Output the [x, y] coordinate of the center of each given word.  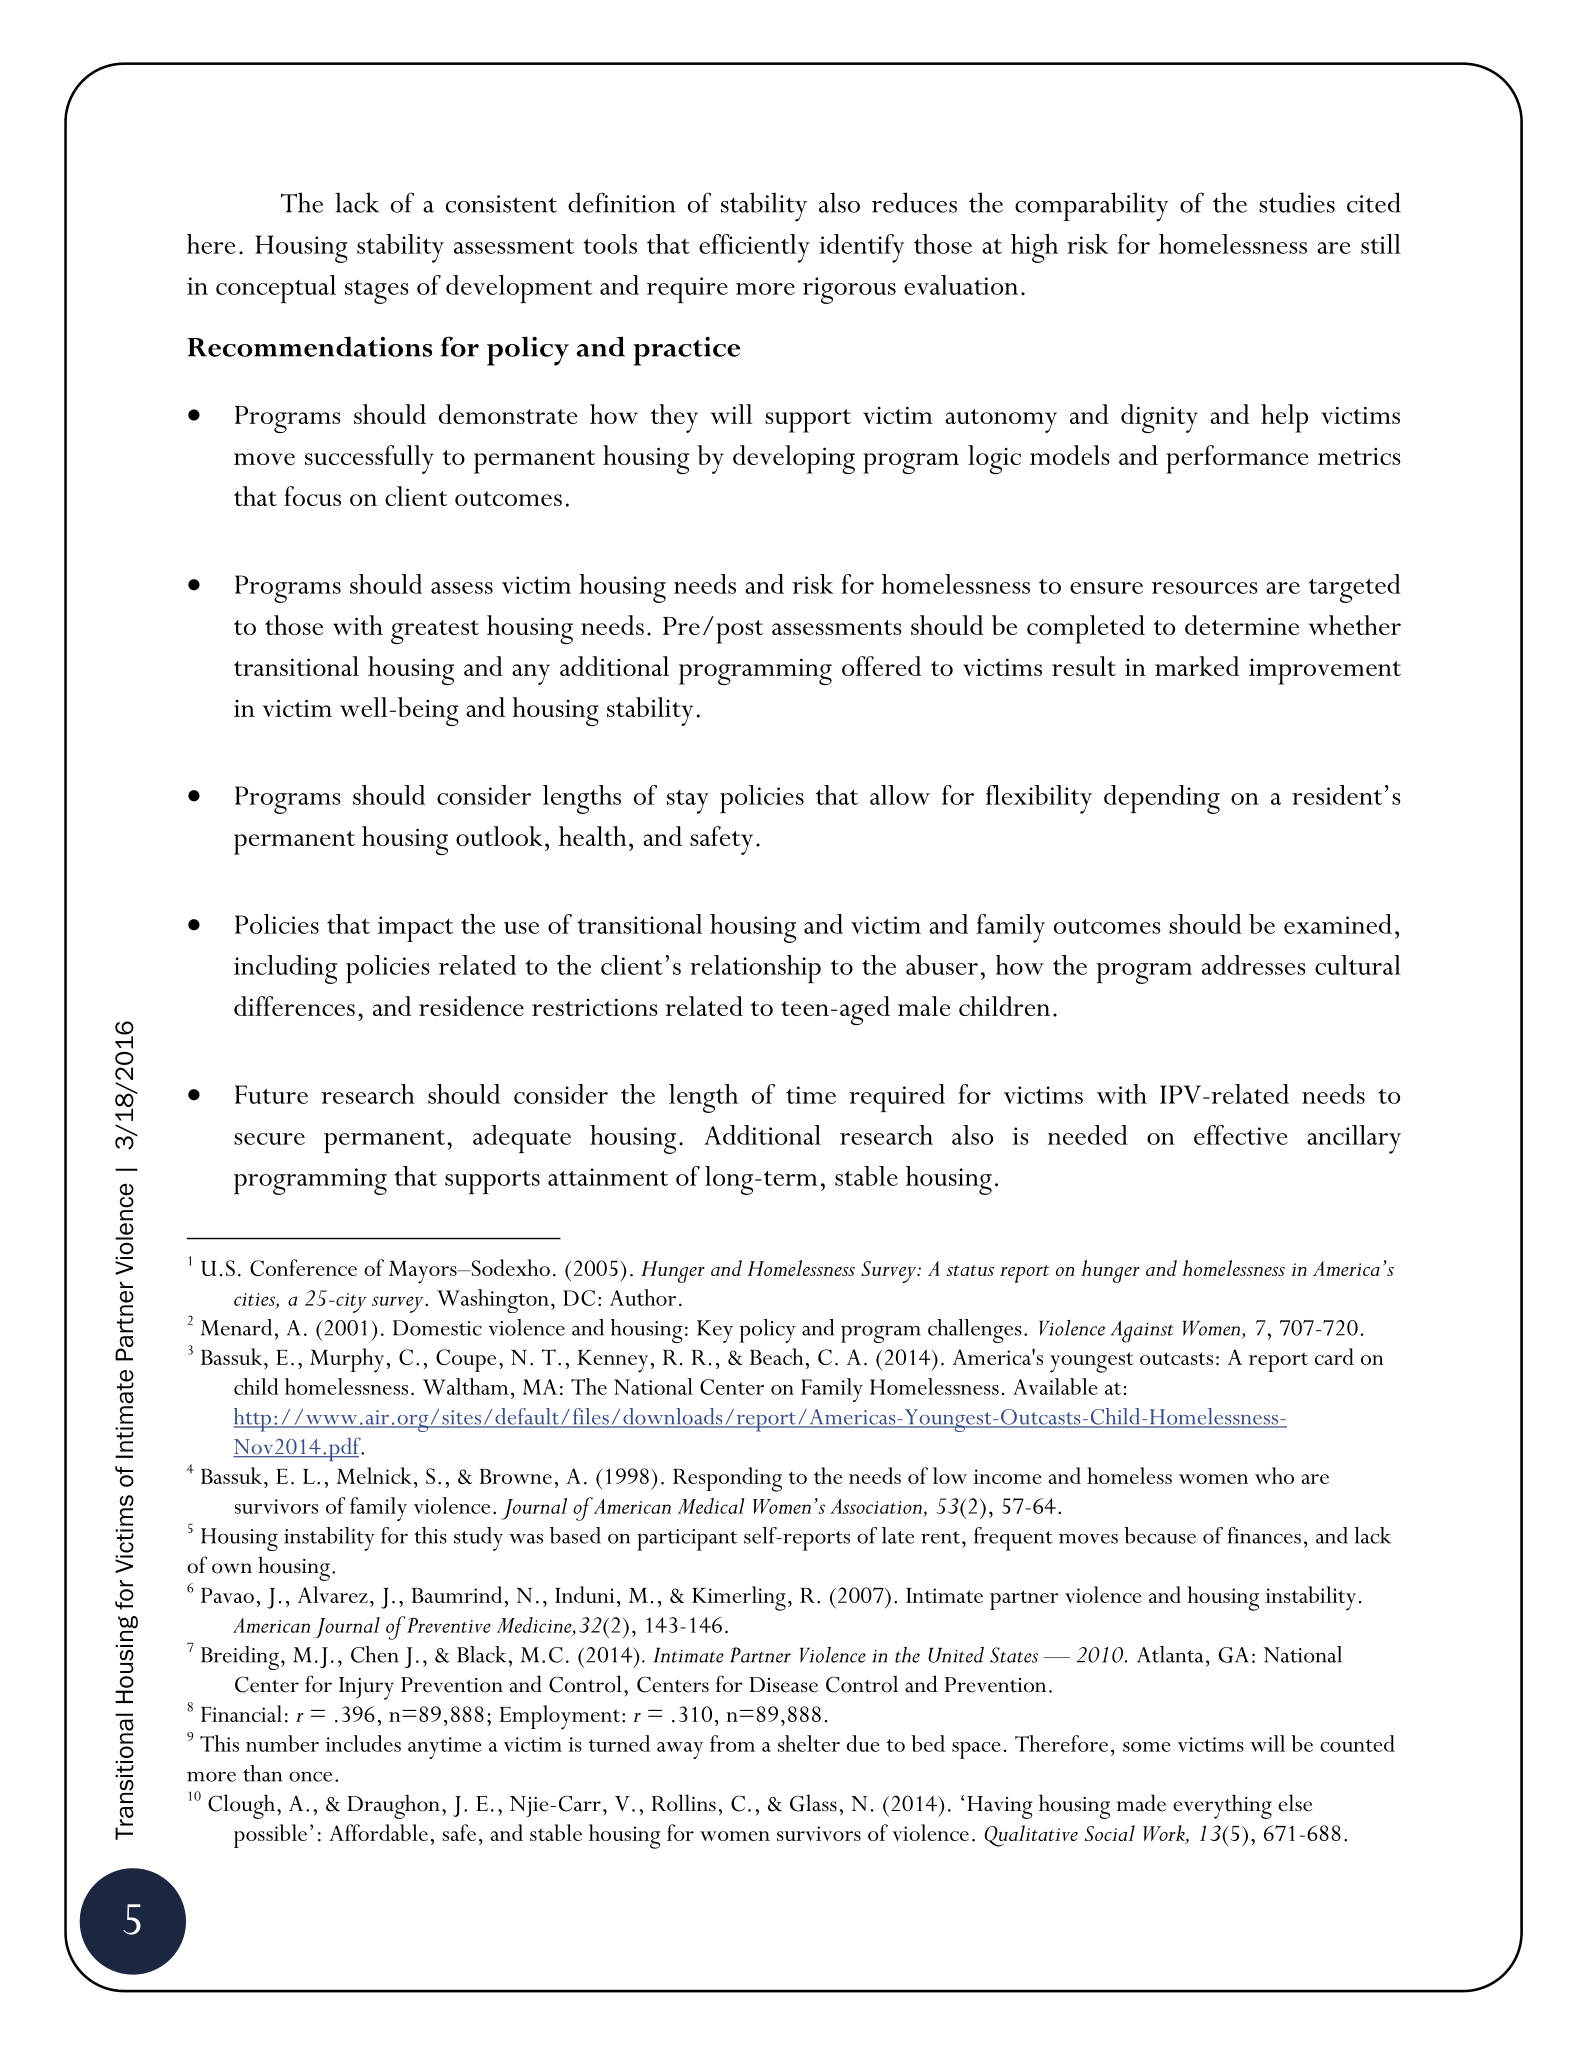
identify [861, 248]
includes [363, 1743]
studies [1297, 202]
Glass [813, 1803]
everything [1222, 1806]
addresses [1254, 965]
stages [377, 292]
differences [294, 1006]
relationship [755, 969]
